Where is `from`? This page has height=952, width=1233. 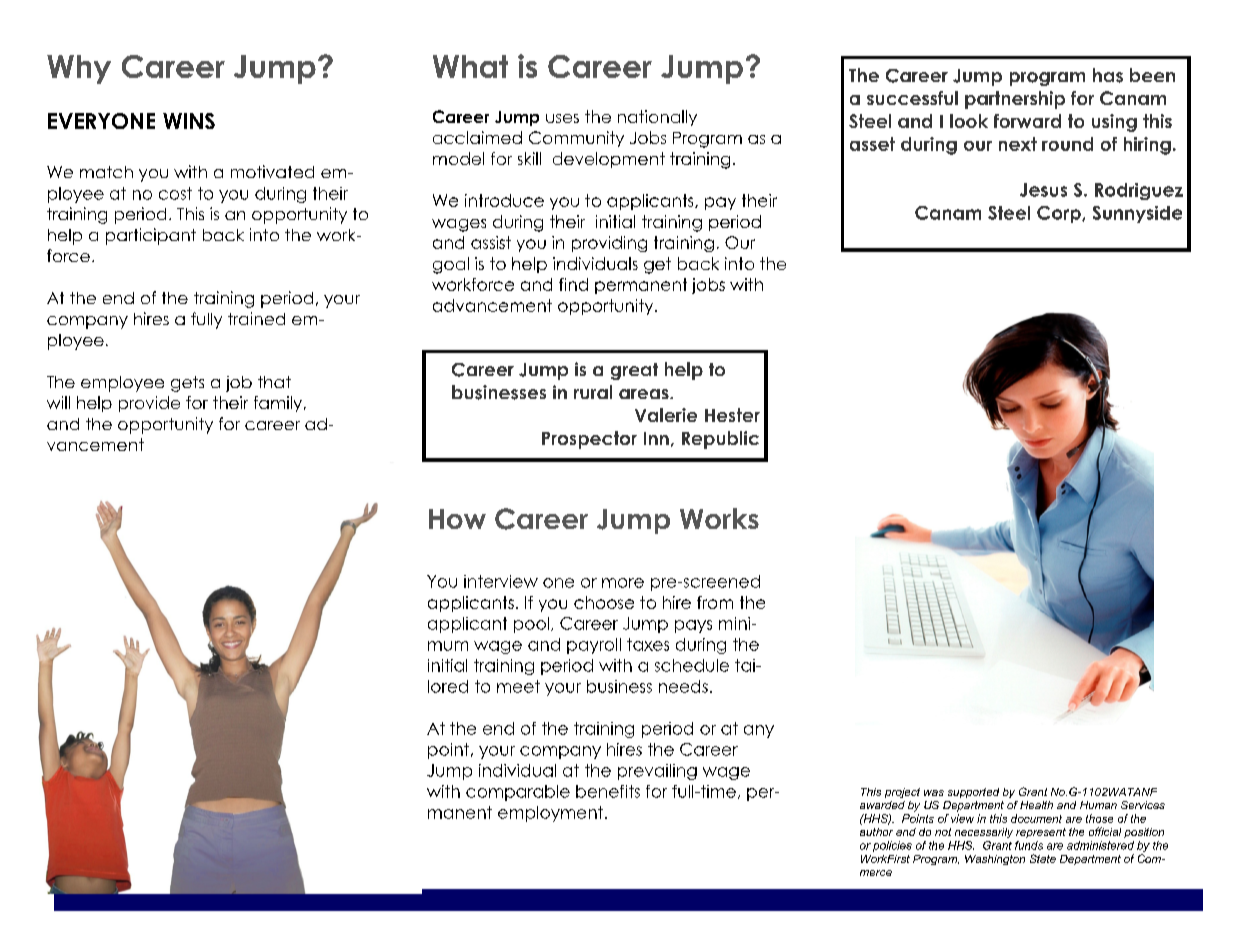
from is located at coordinates (715, 602).
